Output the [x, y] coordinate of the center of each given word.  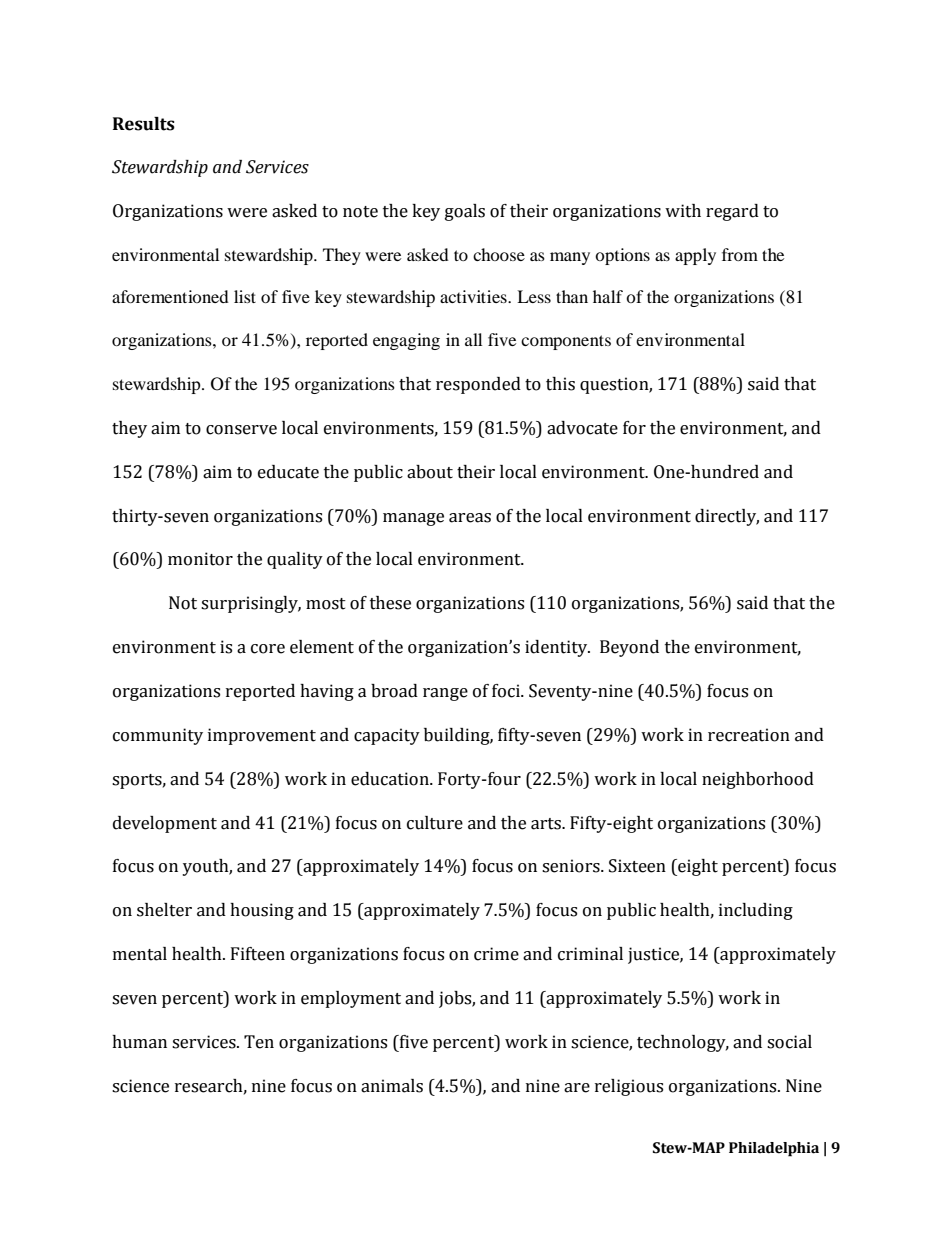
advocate [582, 428]
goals [465, 212]
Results [144, 124]
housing [262, 911]
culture [435, 823]
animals [392, 1086]
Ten [259, 1042]
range [445, 694]
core [268, 649]
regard [732, 212]
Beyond [629, 648]
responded [478, 385]
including [756, 911]
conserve [241, 430]
